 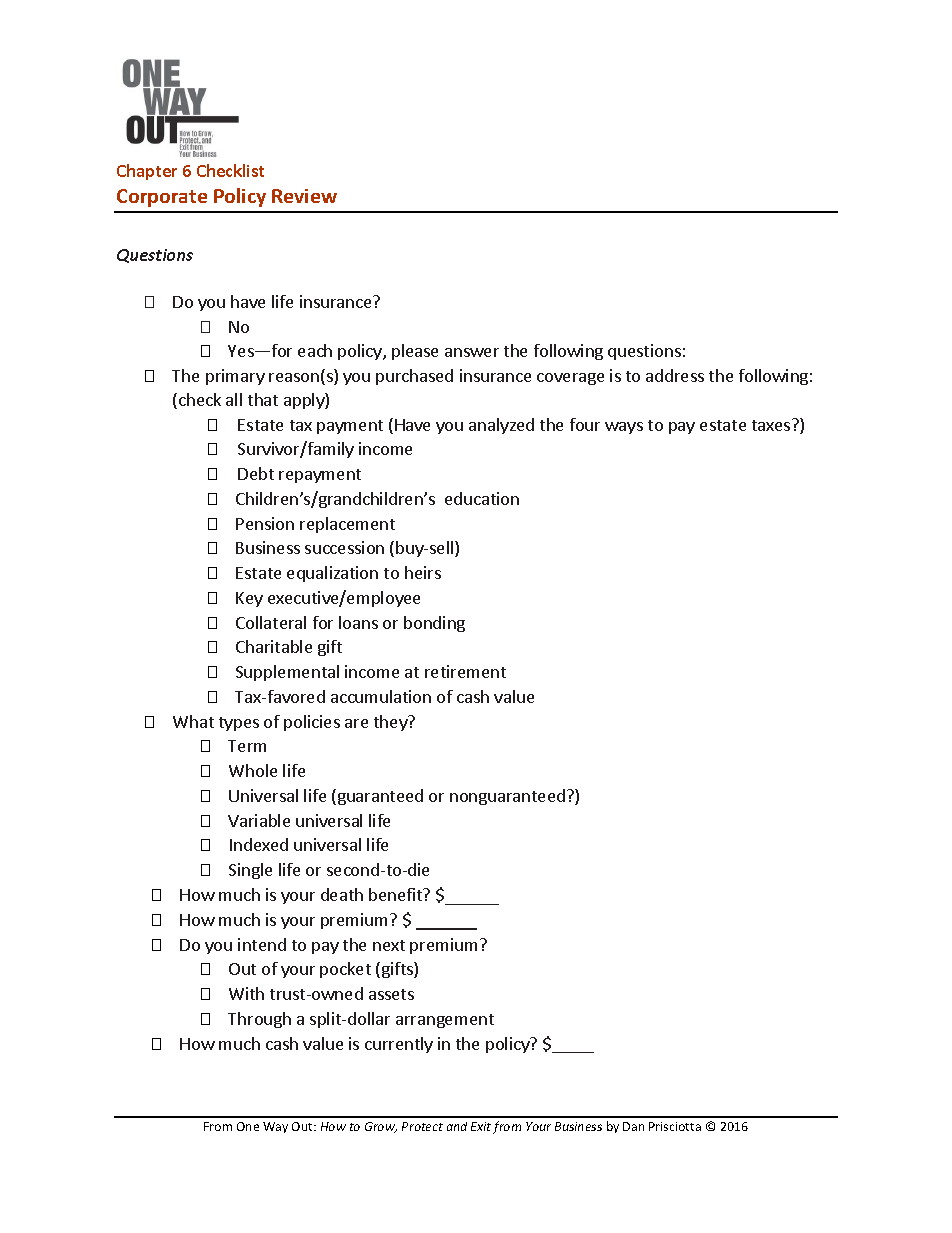 I want to click on ways, so click(x=624, y=428).
